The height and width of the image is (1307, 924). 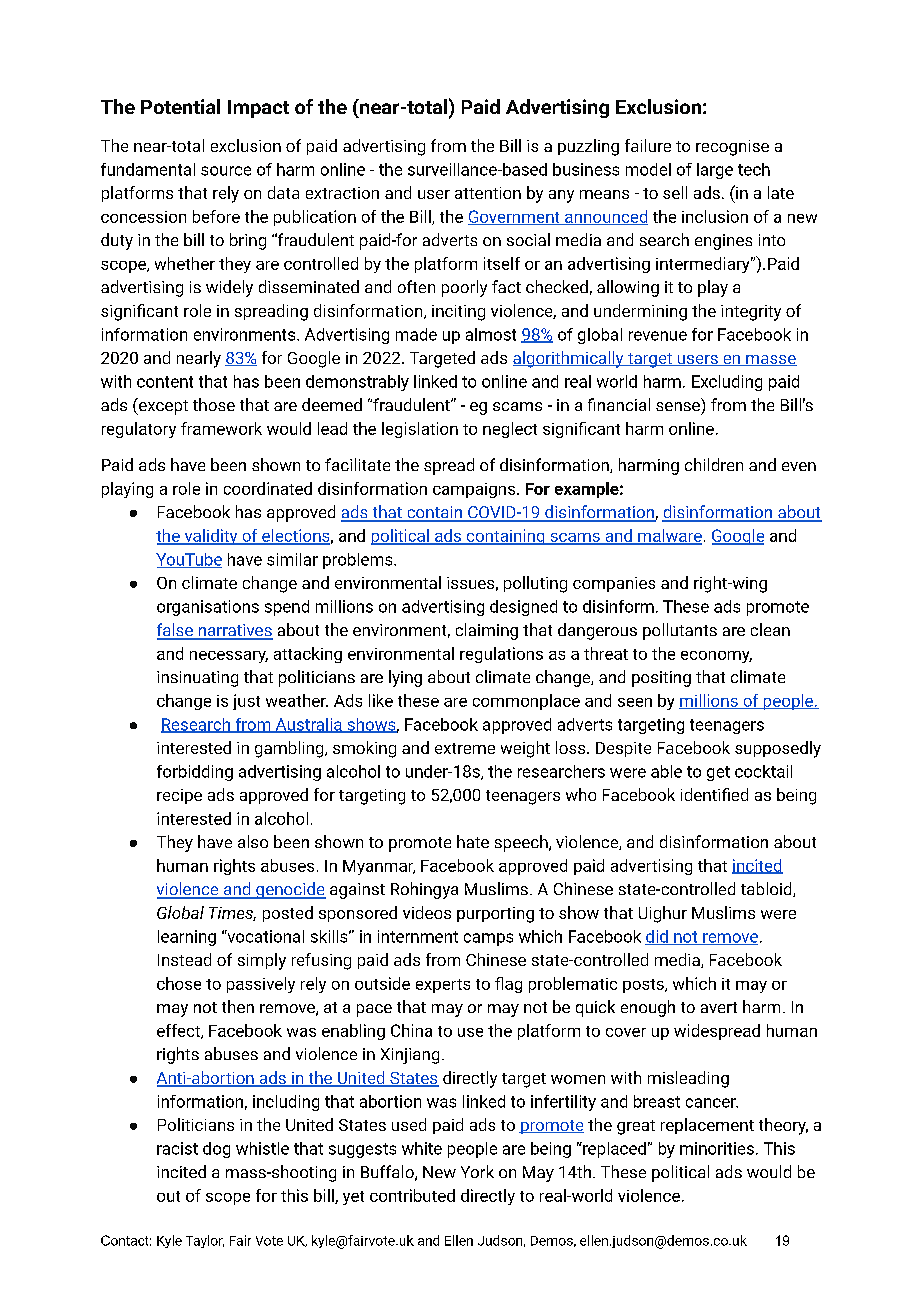 What do you see at coordinates (180, 106) in the image?
I see `Potential` at bounding box center [180, 106].
